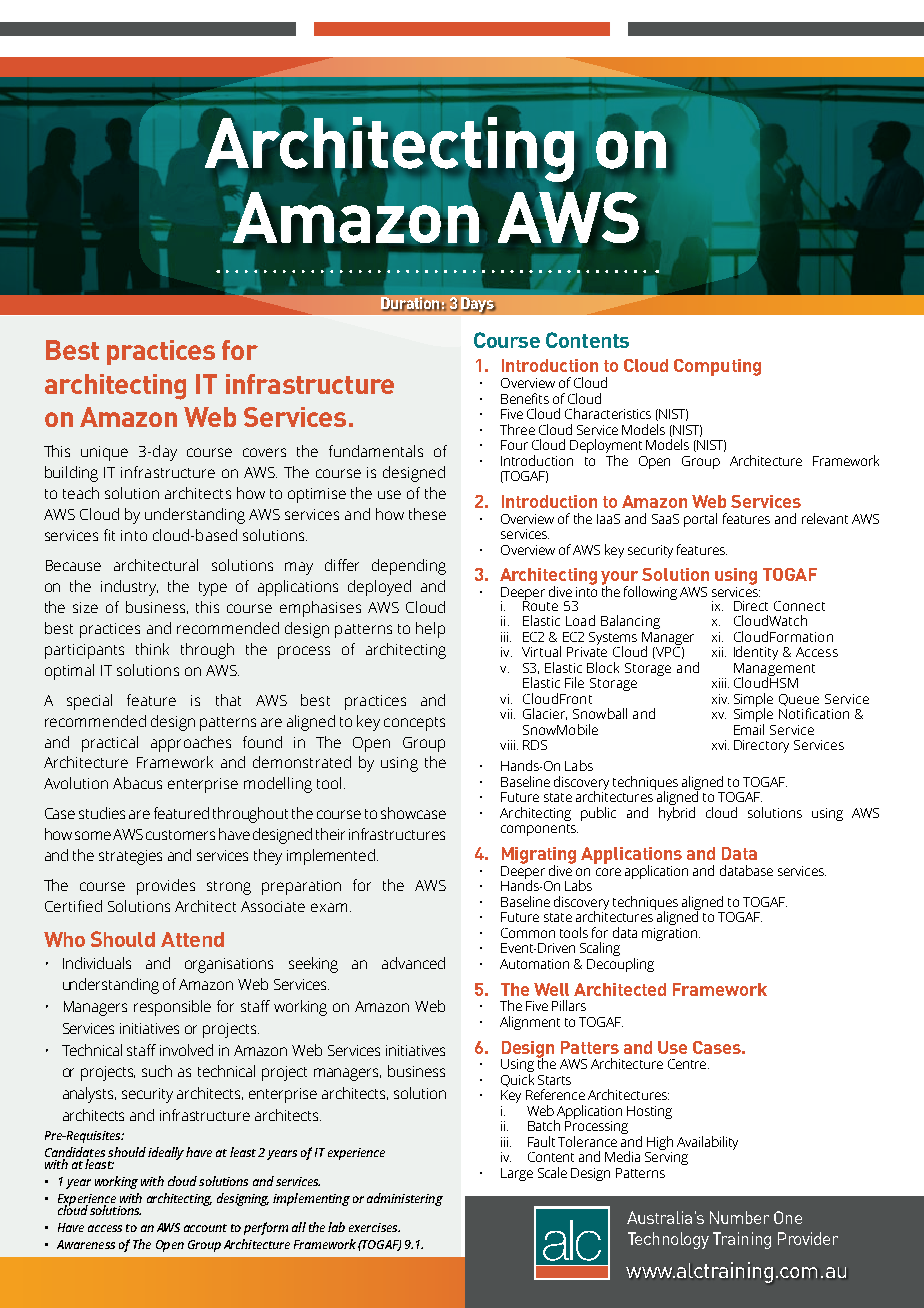 The image size is (924, 1308). What do you see at coordinates (525, 398) in the page?
I see `Benefits` at bounding box center [525, 398].
